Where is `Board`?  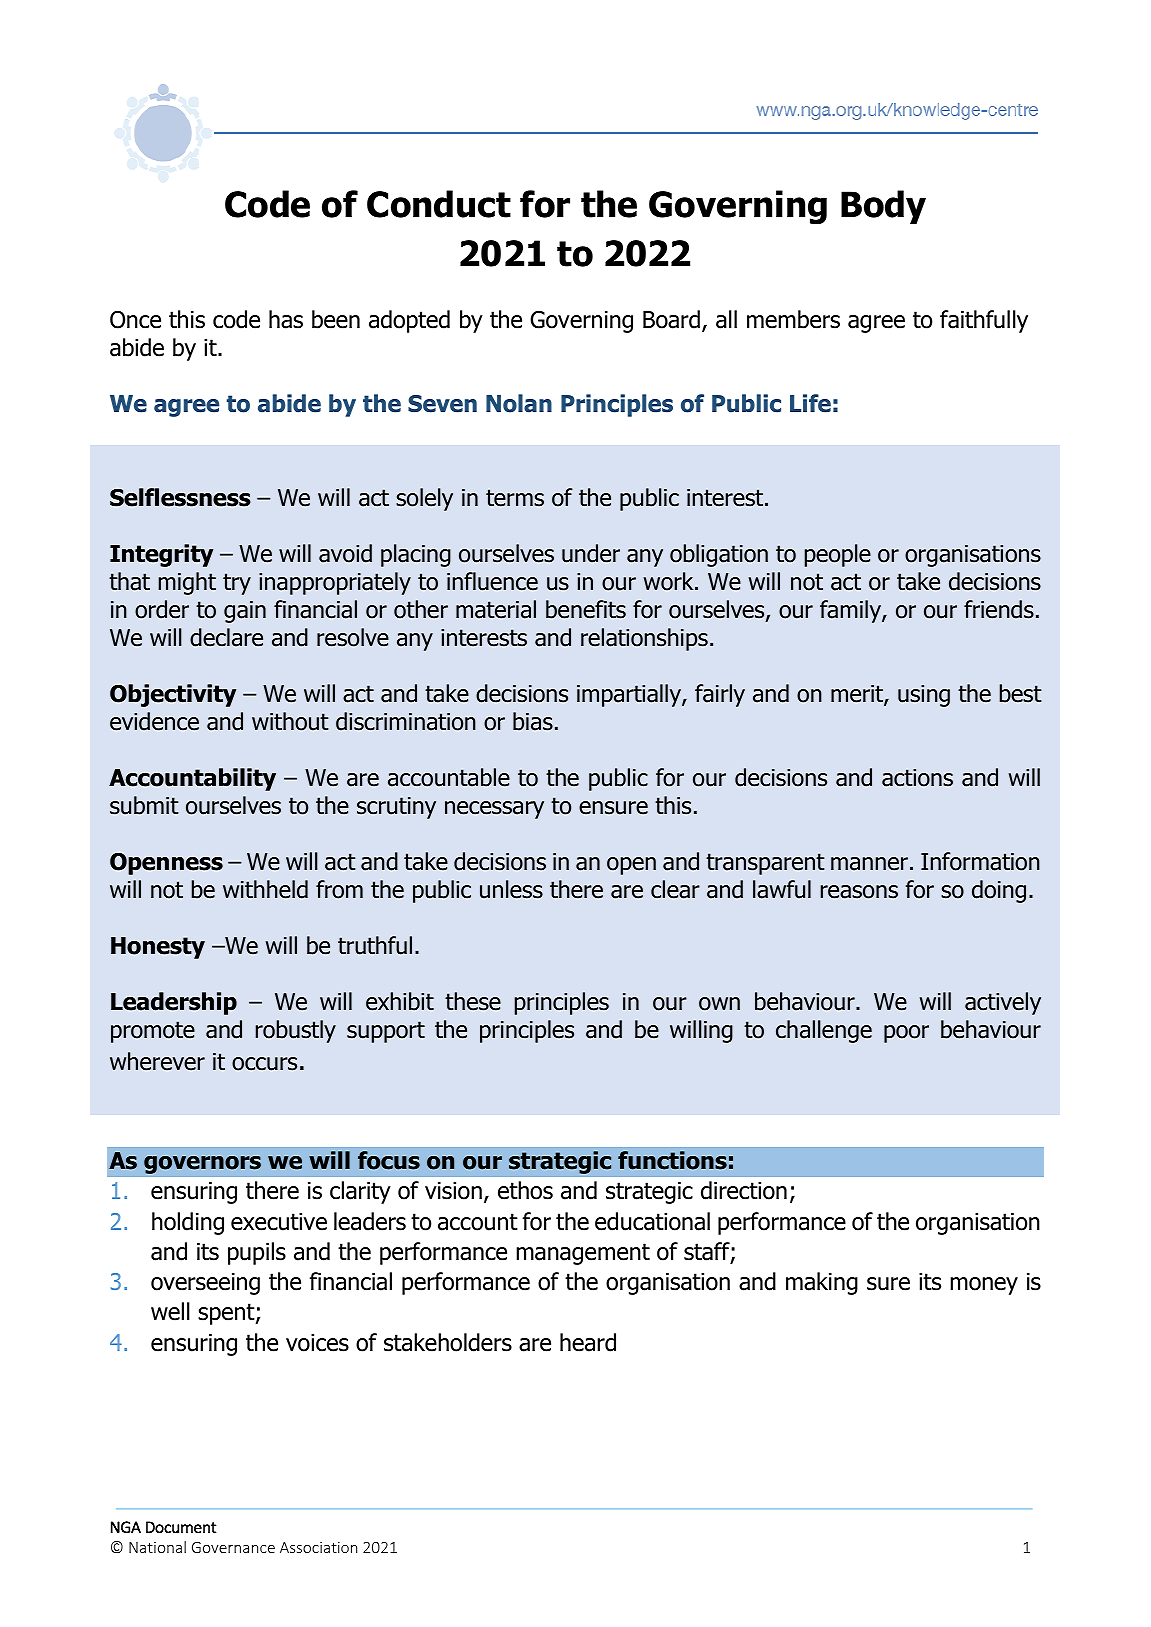 Board is located at coordinates (671, 319).
